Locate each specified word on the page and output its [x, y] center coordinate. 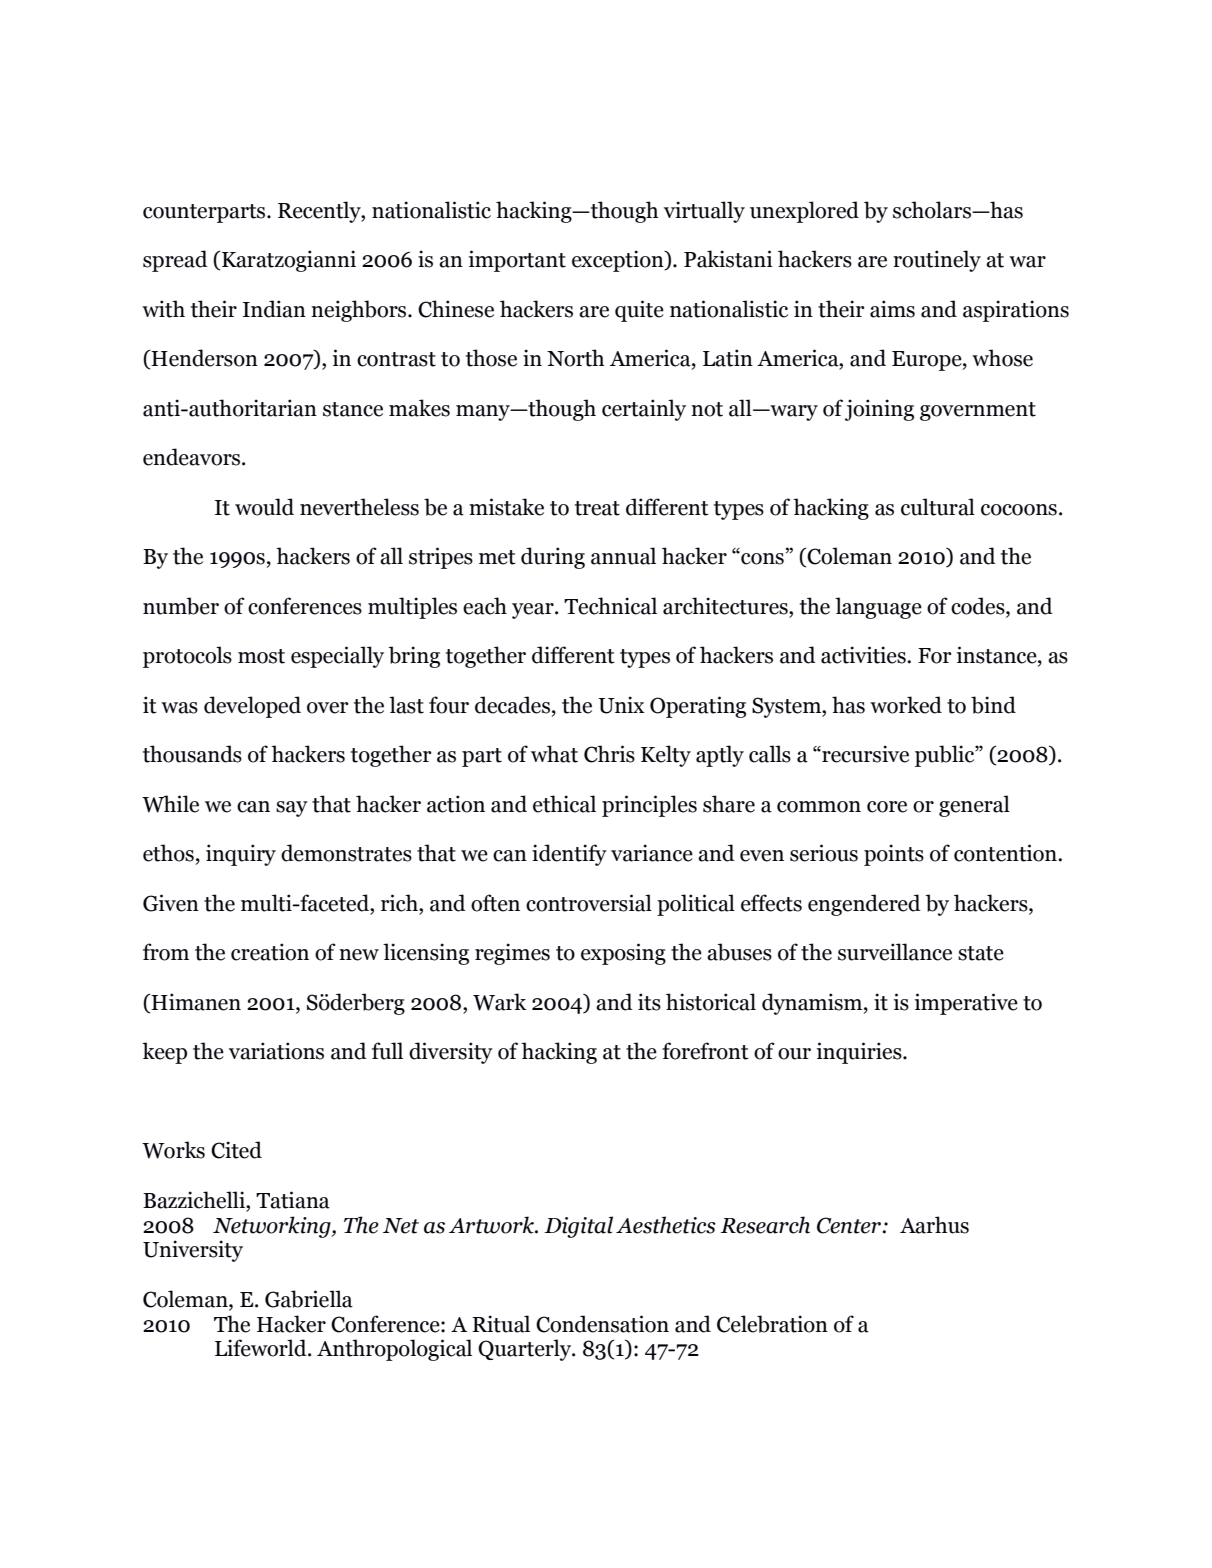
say [292, 809]
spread [175, 261]
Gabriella [309, 1299]
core [887, 807]
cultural [938, 507]
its [649, 1002]
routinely [937, 261]
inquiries [860, 1053]
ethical [564, 804]
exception [619, 261]
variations [276, 1051]
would [264, 507]
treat [597, 508]
